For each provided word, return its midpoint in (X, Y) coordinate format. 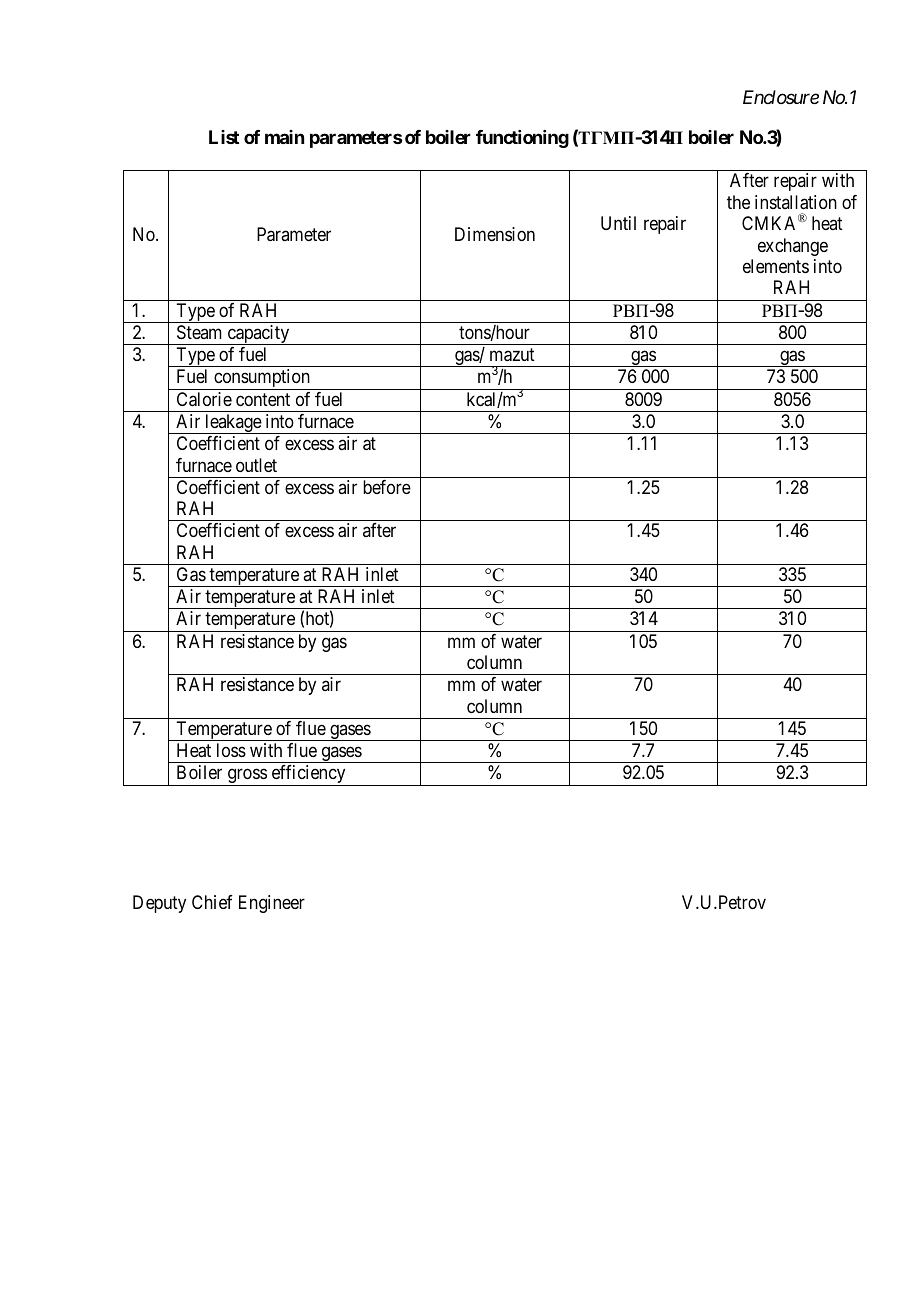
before (387, 487)
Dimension (495, 234)
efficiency (308, 775)
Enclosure (781, 97)
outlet (256, 465)
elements (776, 266)
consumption (262, 379)
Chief (212, 902)
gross (246, 777)
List (224, 137)
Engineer (272, 904)
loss (231, 750)
